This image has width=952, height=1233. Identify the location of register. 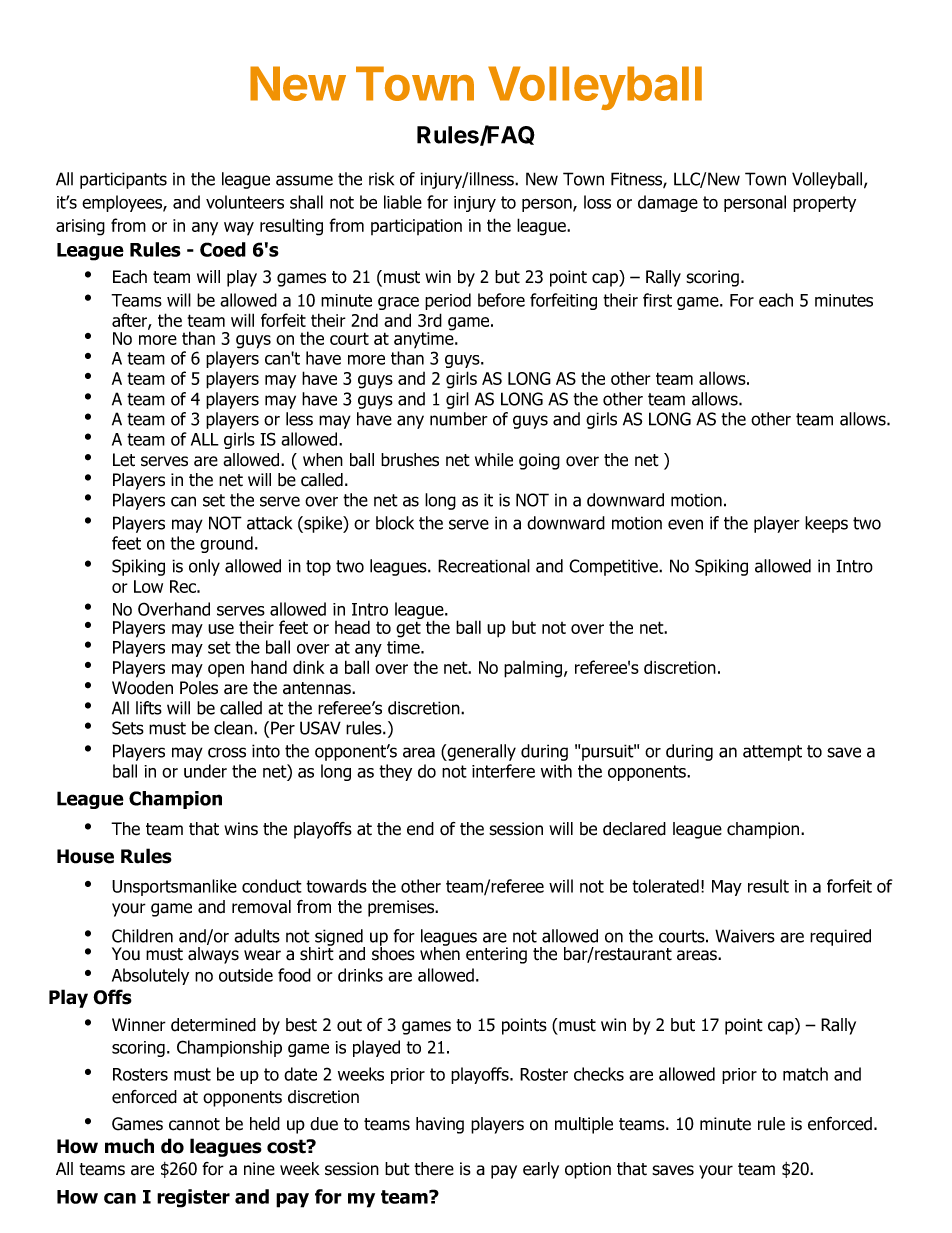
(193, 1198).
